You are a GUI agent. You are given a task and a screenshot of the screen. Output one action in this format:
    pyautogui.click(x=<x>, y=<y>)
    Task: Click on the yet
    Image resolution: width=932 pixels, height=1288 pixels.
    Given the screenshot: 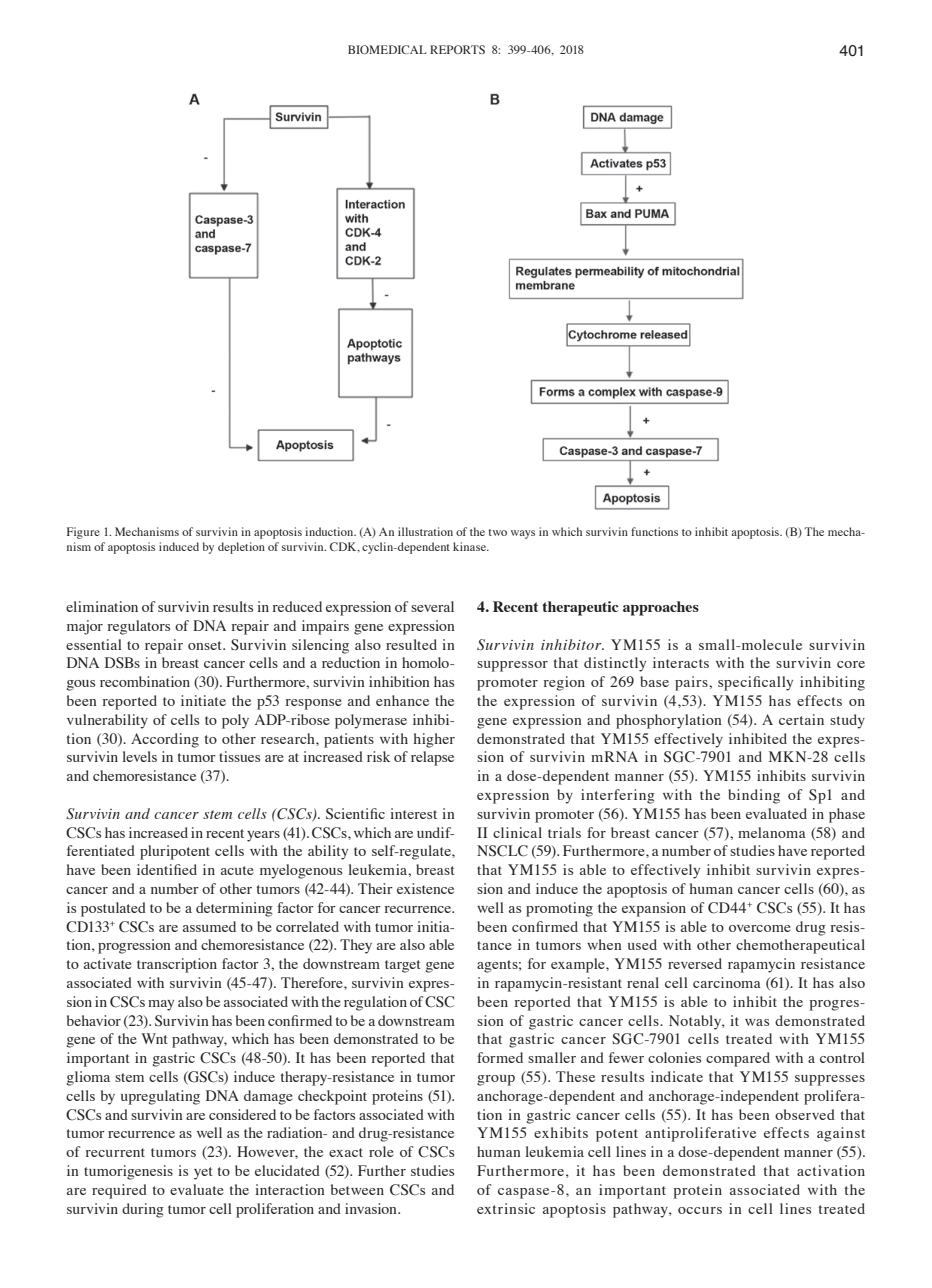 What is the action you would take?
    pyautogui.click(x=203, y=1173)
